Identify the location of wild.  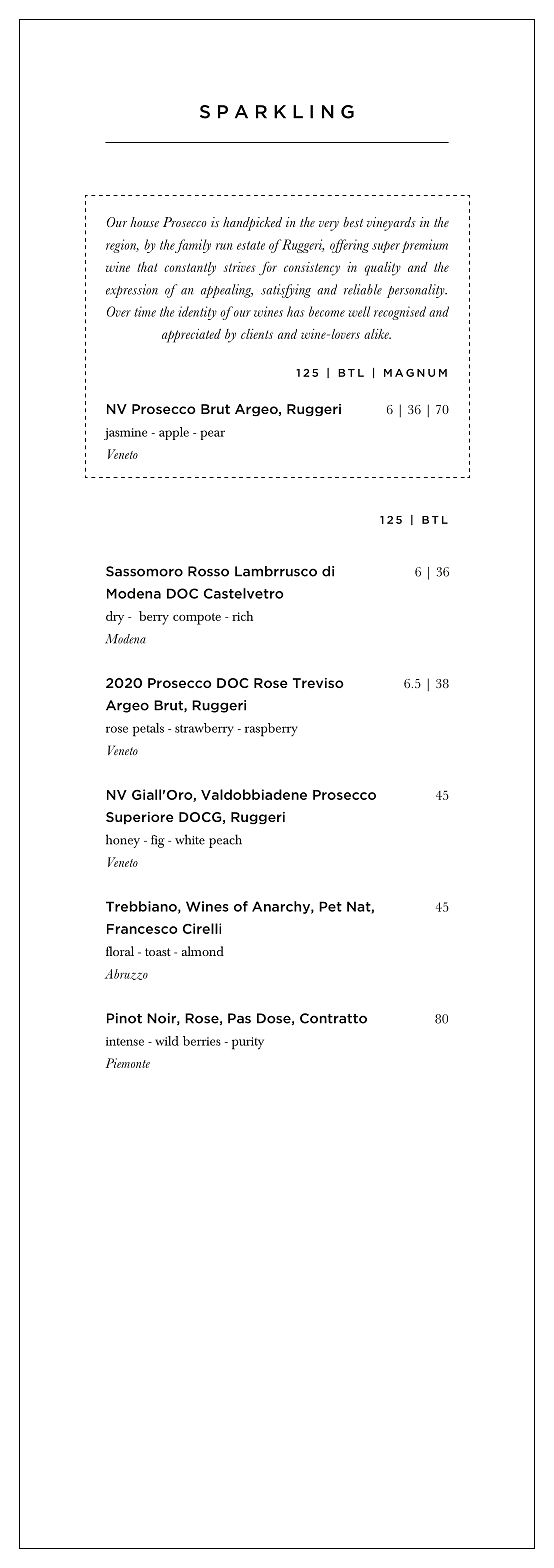
(167, 1041).
